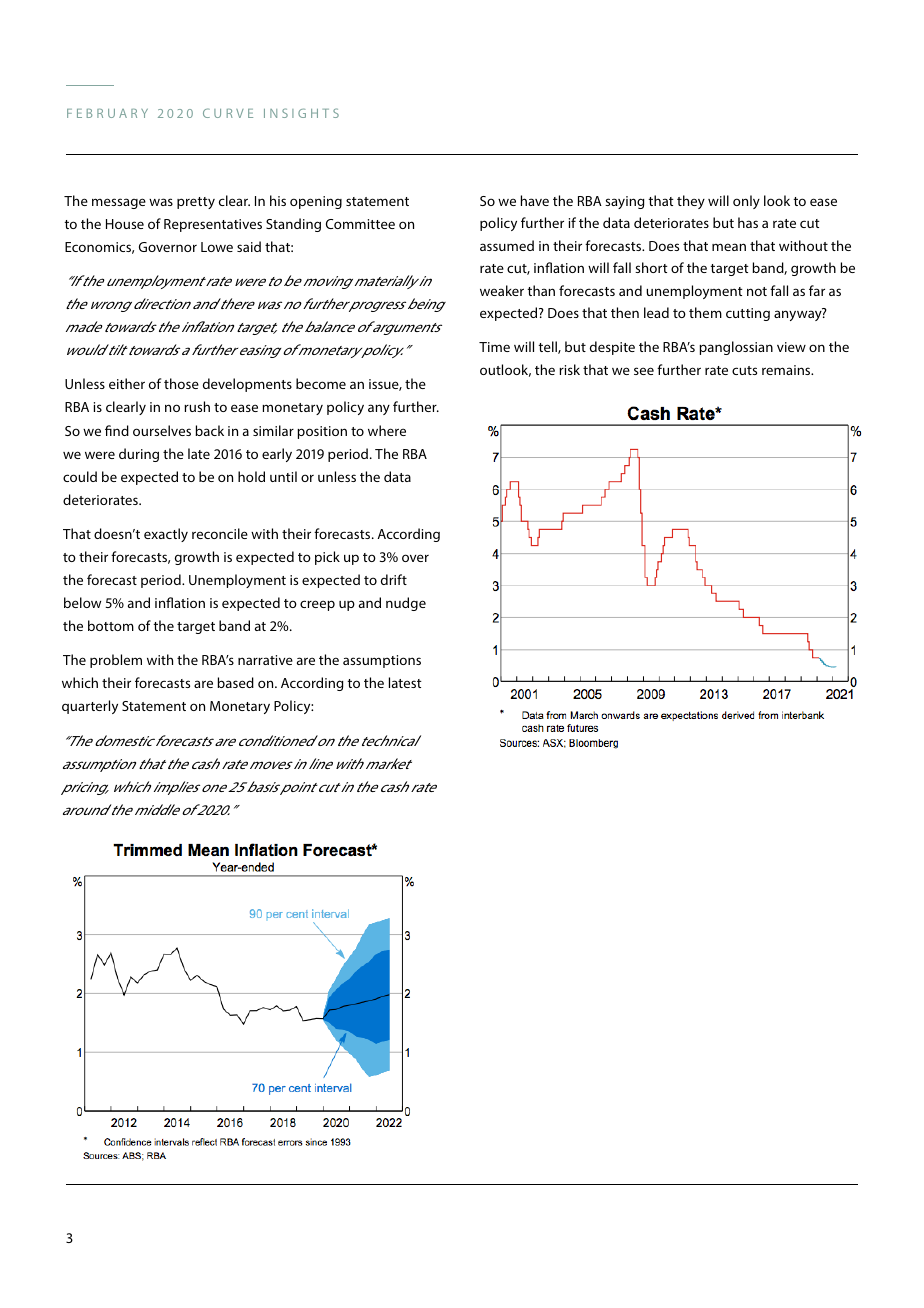  Describe the element at coordinates (746, 202) in the document. I see `only` at that location.
